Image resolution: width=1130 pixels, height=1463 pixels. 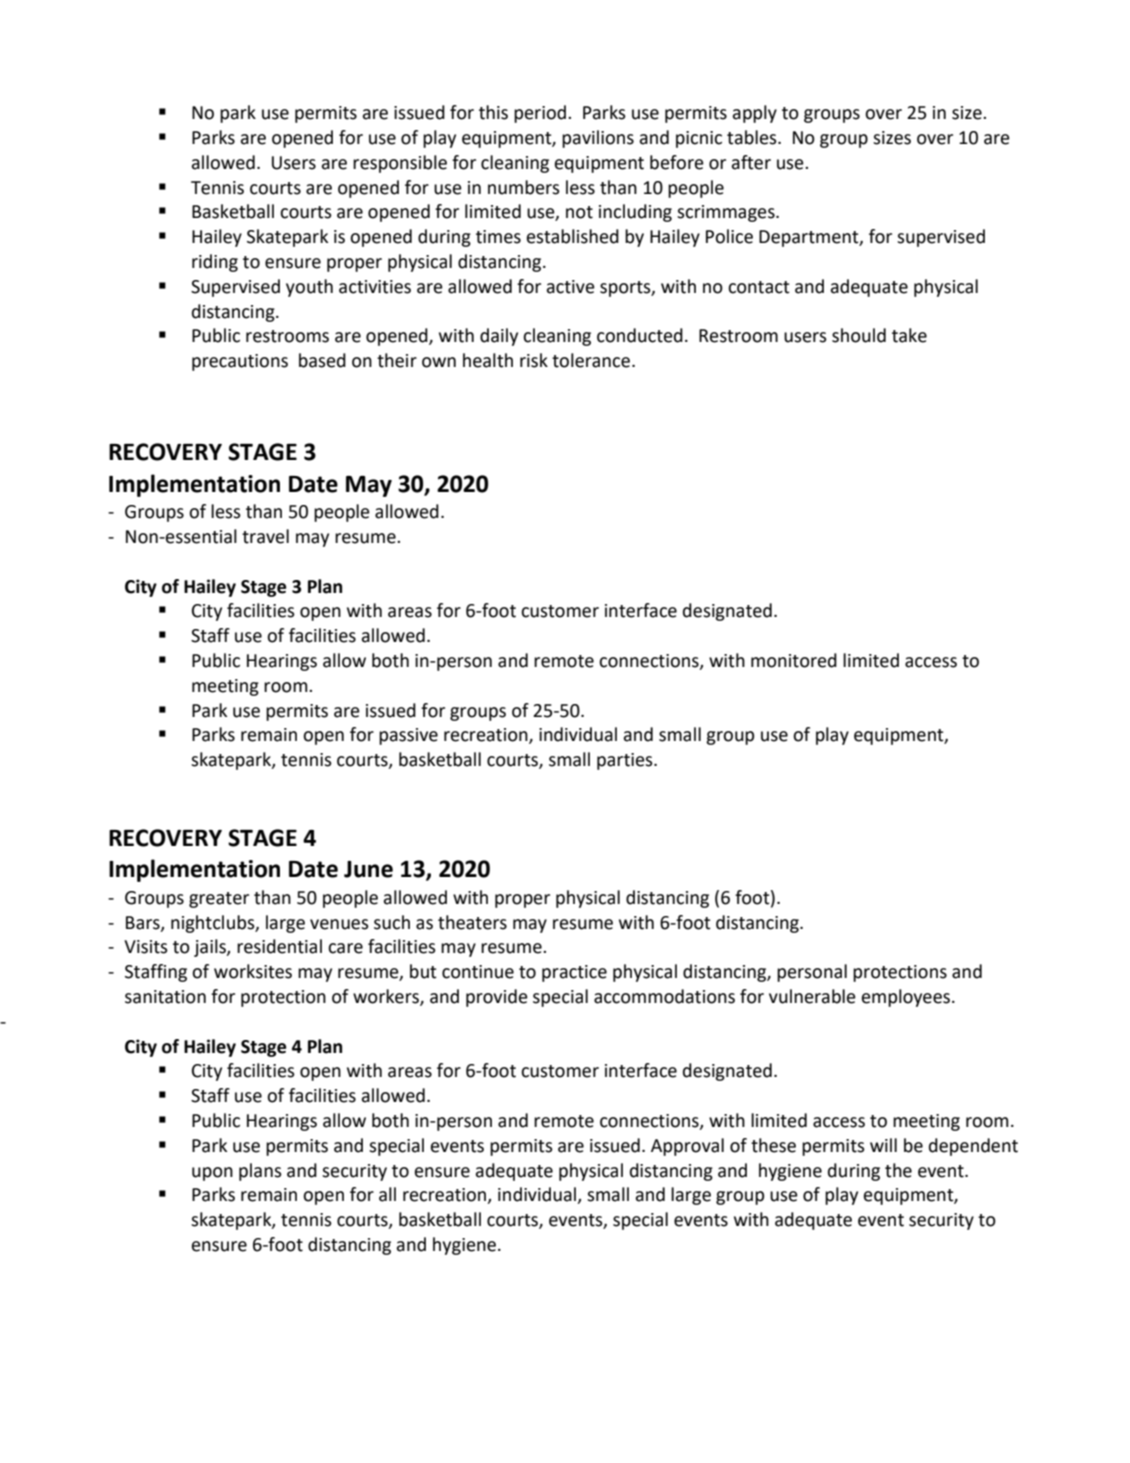 I want to click on will, so click(x=883, y=1145).
